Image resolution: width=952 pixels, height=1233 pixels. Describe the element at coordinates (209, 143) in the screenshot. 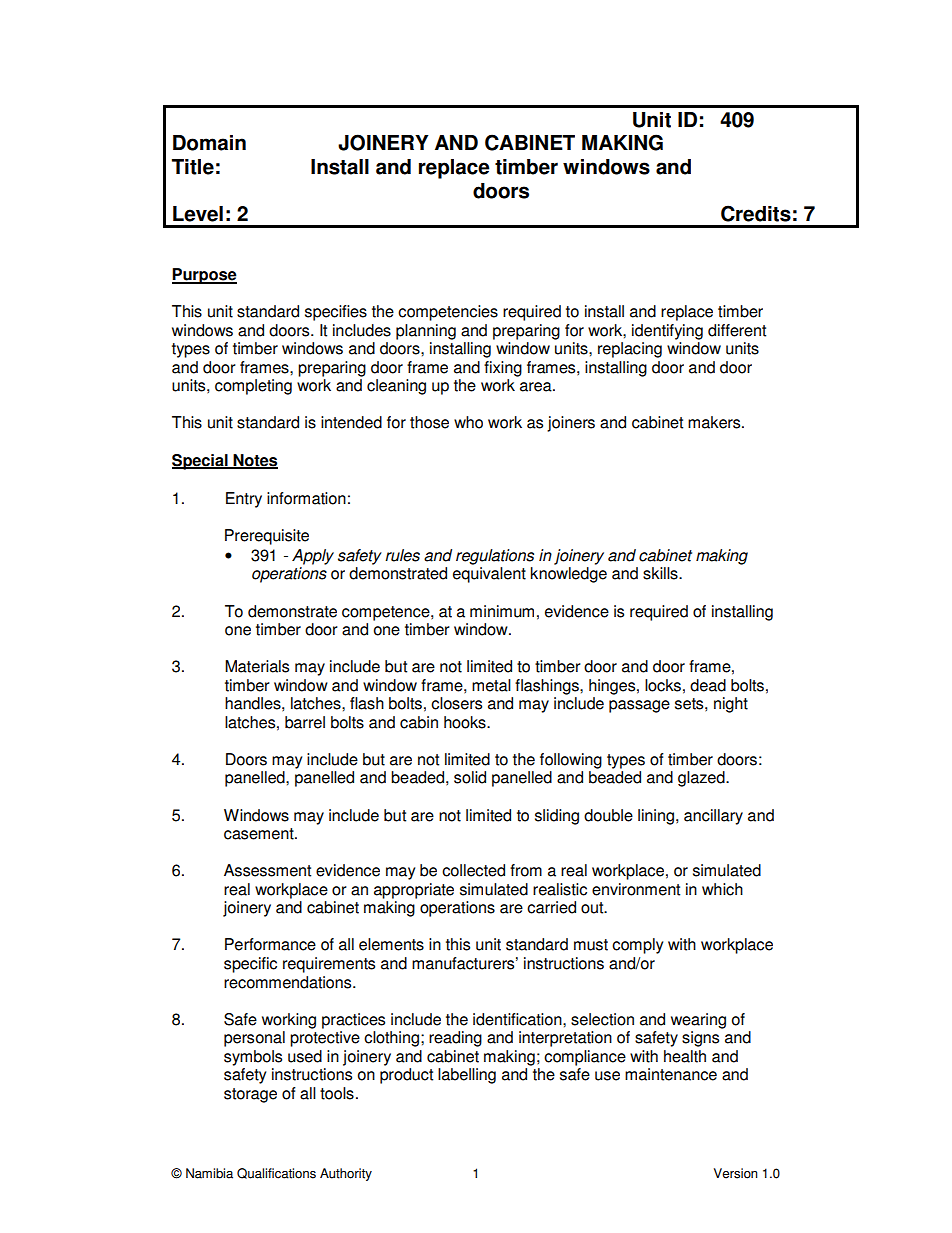

I see `Domain` at that location.
